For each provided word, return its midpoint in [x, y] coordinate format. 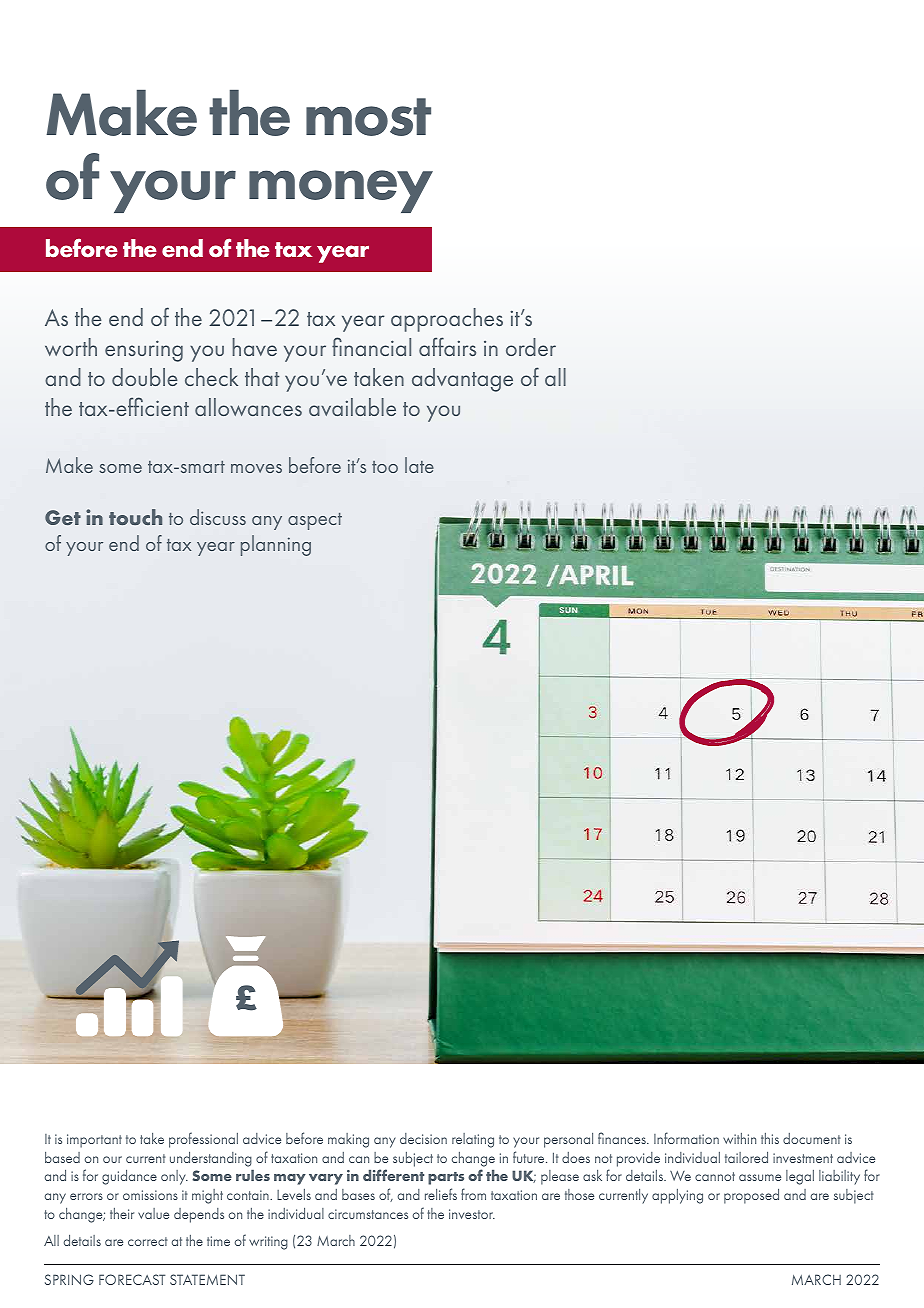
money [341, 191]
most [368, 117]
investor [472, 1214]
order [531, 347]
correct [148, 1241]
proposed [751, 1196]
